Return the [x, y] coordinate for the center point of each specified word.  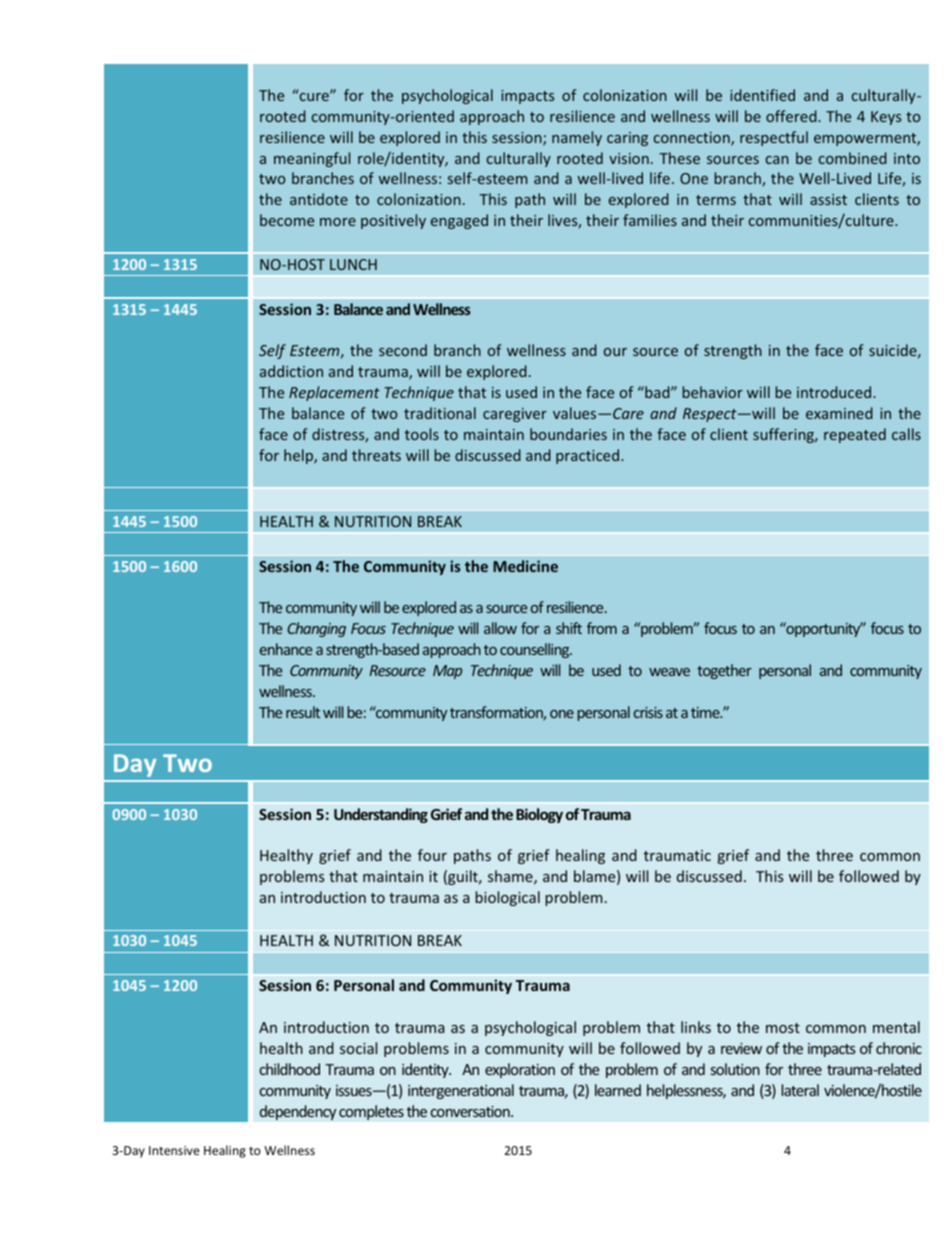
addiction [291, 371]
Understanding [381, 815]
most [783, 1028]
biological [507, 898]
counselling [536, 650]
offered [792, 116]
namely [577, 138]
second [403, 350]
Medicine [525, 566]
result [303, 712]
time [706, 712]
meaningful [312, 159]
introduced [835, 392]
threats [376, 455]
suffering [785, 435]
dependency [298, 1112]
